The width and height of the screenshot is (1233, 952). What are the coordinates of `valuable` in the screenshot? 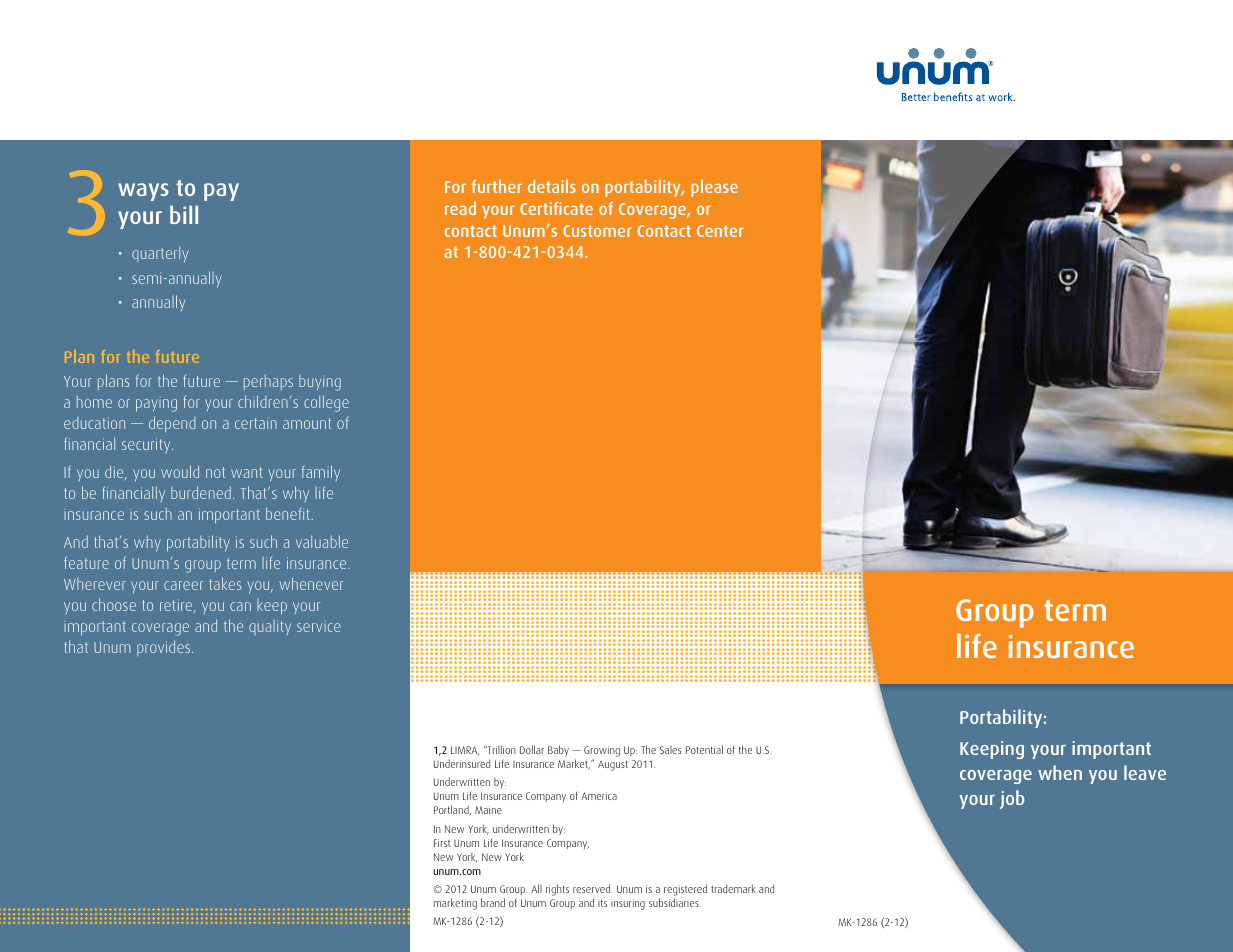 It's located at (322, 541).
